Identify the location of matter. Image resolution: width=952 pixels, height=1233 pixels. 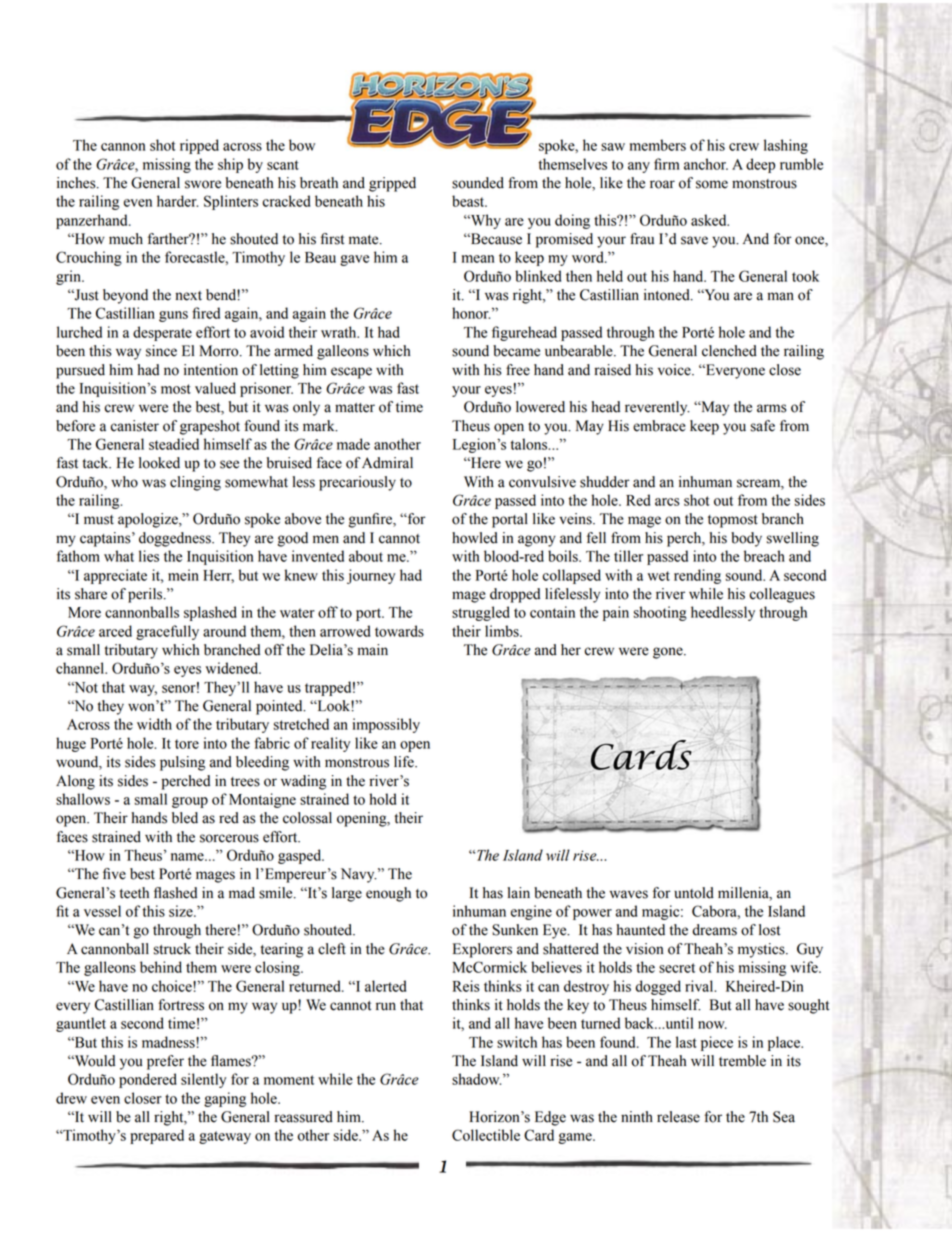
(355, 408).
